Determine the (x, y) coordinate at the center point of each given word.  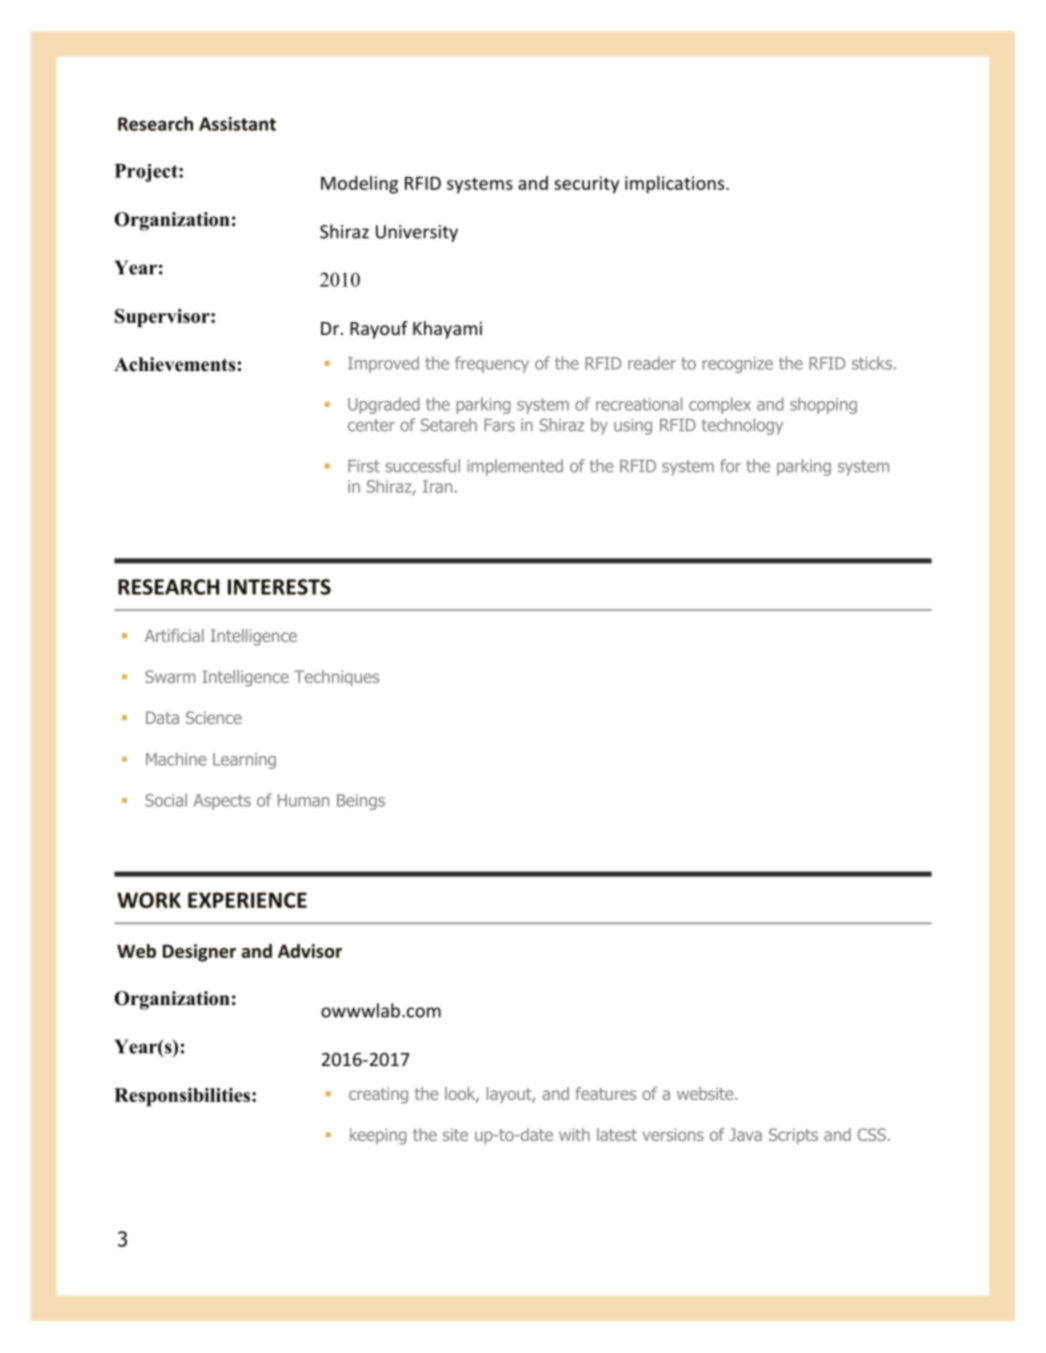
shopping (823, 405)
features (605, 1093)
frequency (492, 364)
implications (676, 185)
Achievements (176, 364)
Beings (361, 802)
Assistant (237, 124)
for (730, 466)
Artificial (174, 635)
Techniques (336, 678)
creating (378, 1095)
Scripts (793, 1136)
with (574, 1134)
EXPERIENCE (247, 900)
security (586, 185)
